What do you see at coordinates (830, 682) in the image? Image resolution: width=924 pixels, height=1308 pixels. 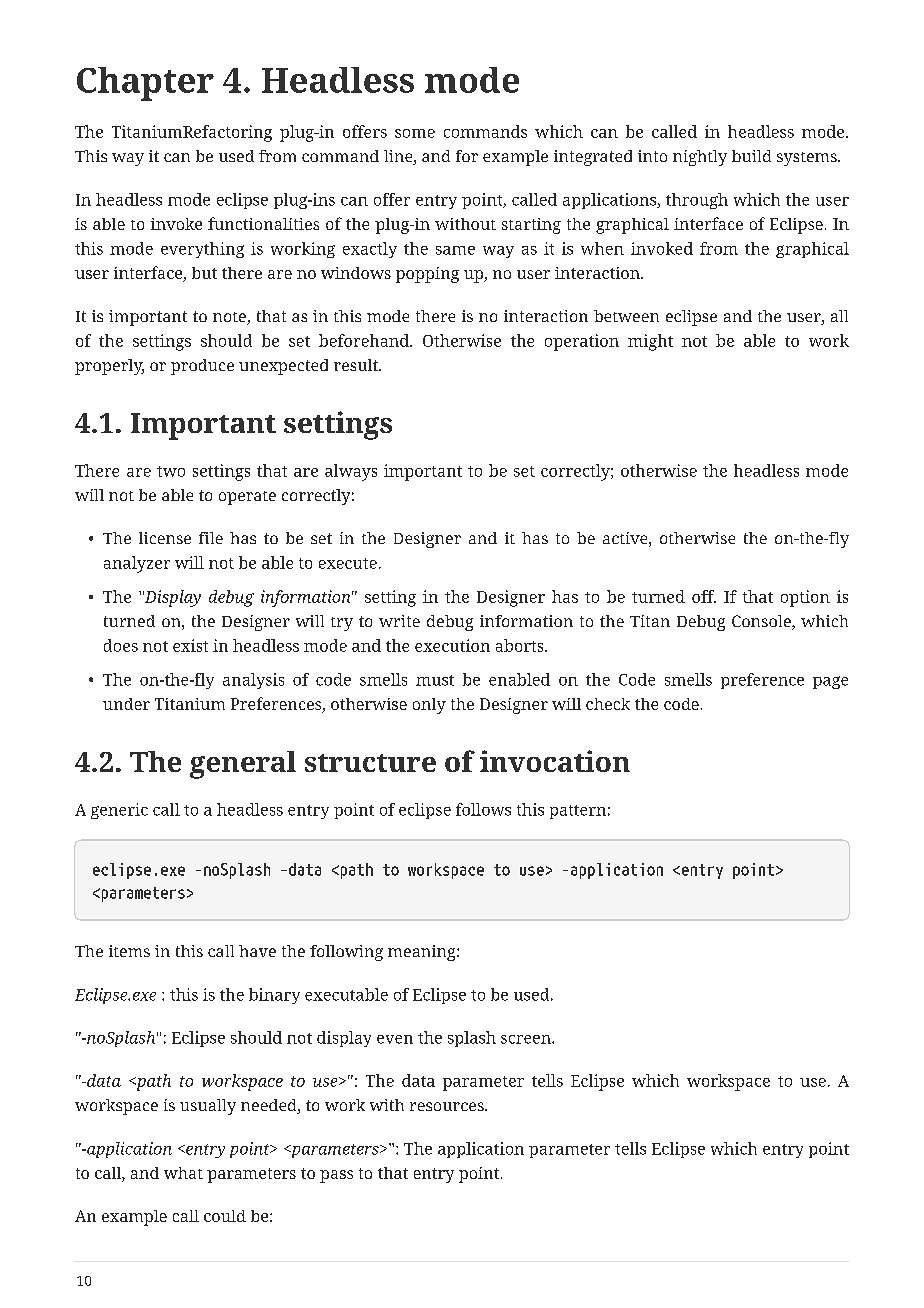 I see `page` at bounding box center [830, 682].
